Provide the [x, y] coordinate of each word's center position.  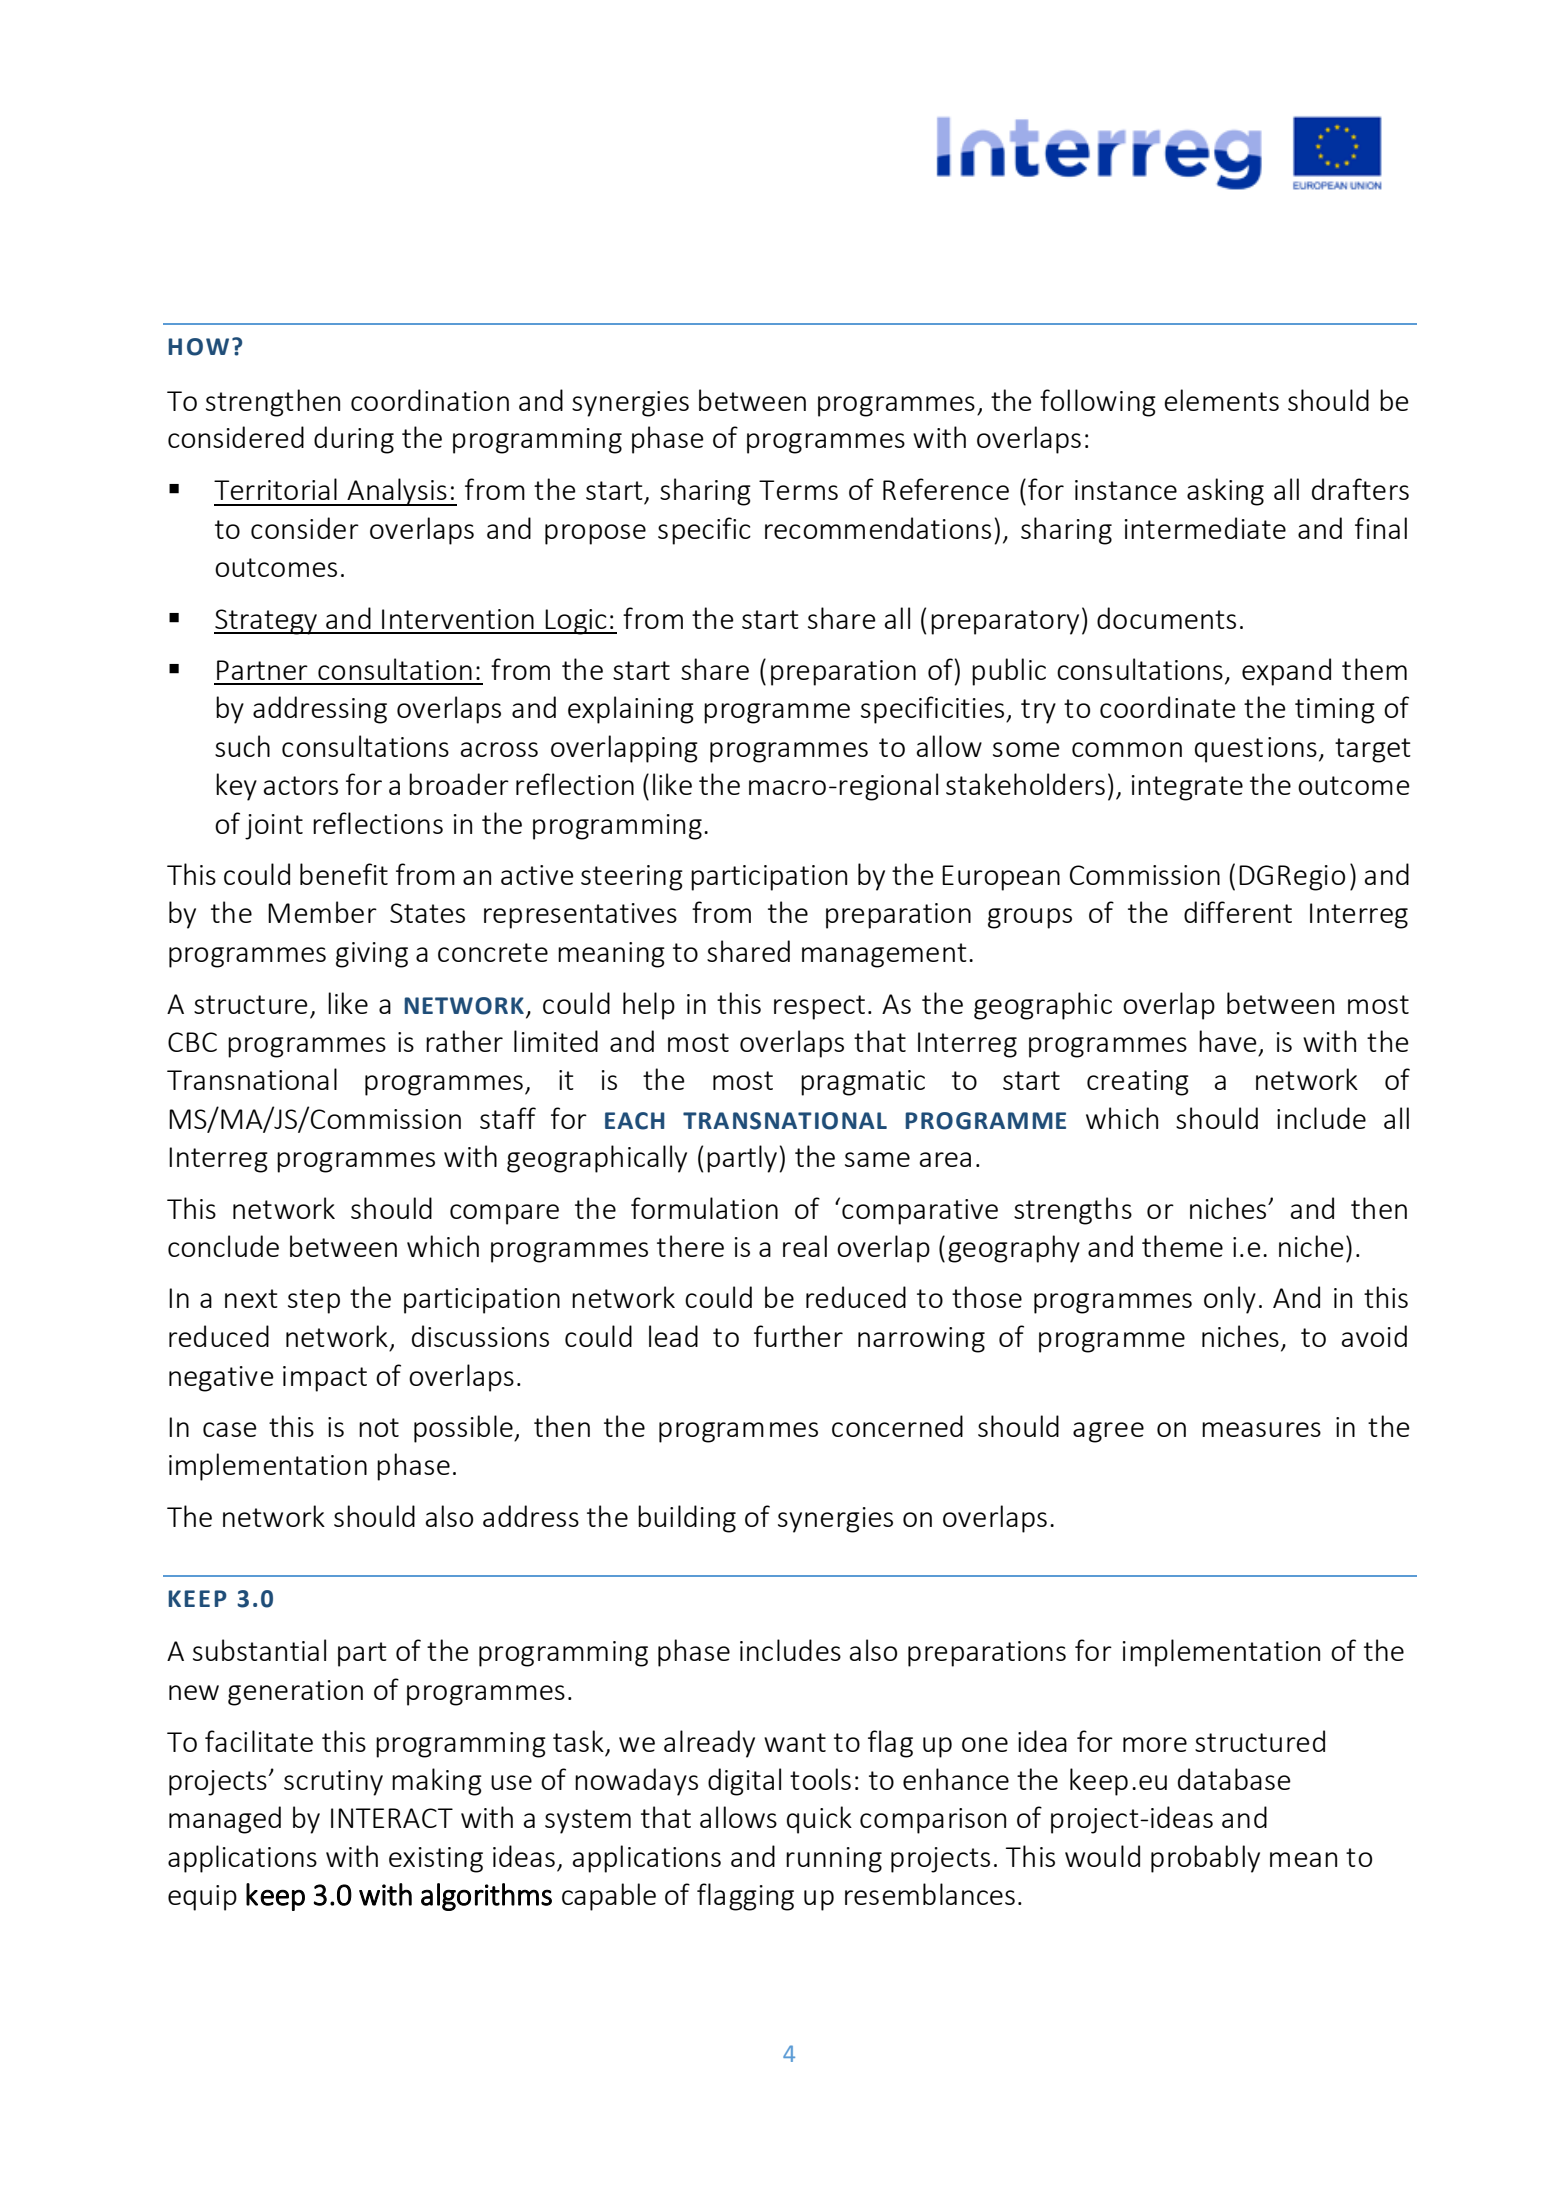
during [354, 440]
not [379, 1427]
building [687, 1519]
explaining [631, 710]
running [834, 1860]
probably [1205, 1859]
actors [301, 785]
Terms [798, 490]
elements [1221, 400]
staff [508, 1118]
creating [1138, 1083]
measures [1261, 1429]
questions [1256, 750]
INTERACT [392, 1818]
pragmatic [863, 1083]
